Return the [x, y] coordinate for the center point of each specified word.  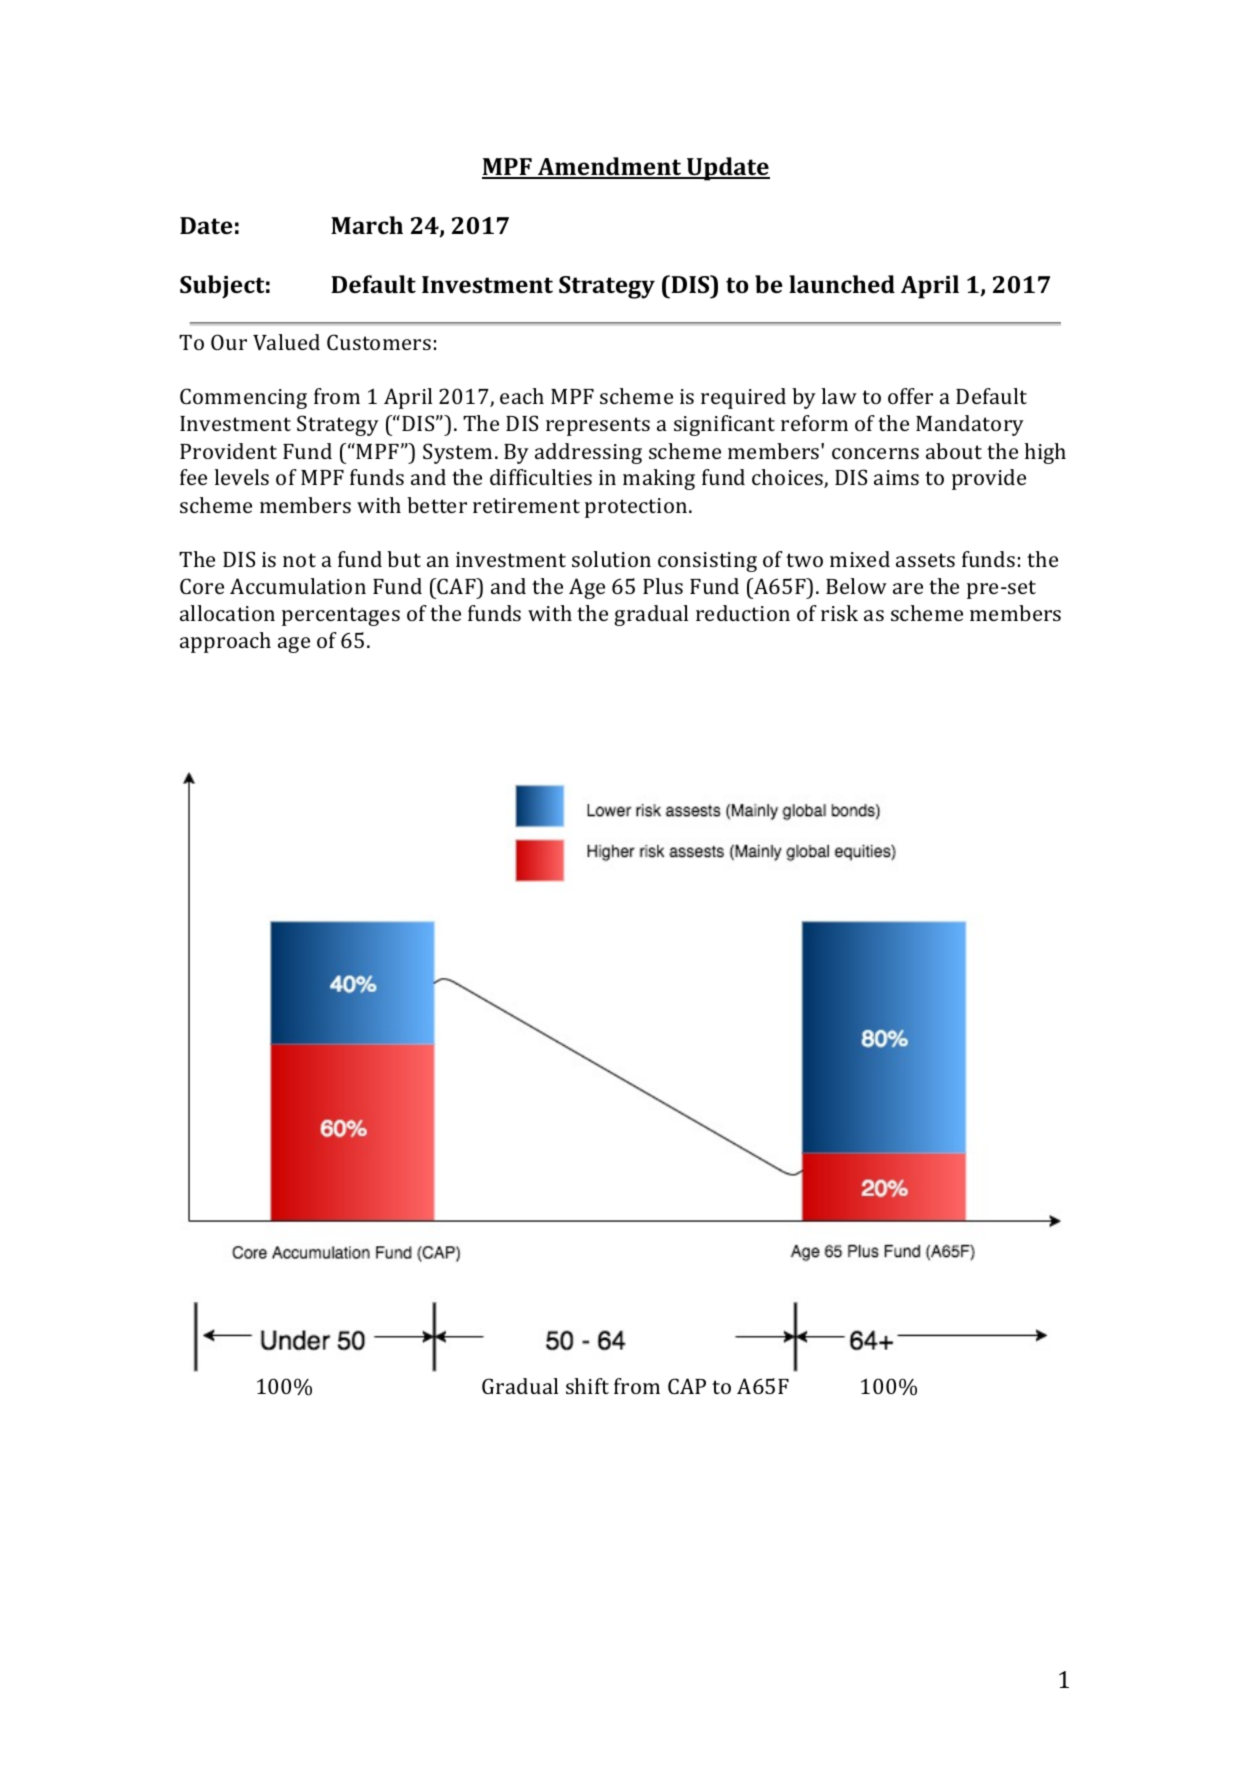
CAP [687, 1386]
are [908, 588]
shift [587, 1386]
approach [225, 642]
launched [842, 284]
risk [839, 613]
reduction [743, 613]
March [367, 225]
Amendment [609, 167]
